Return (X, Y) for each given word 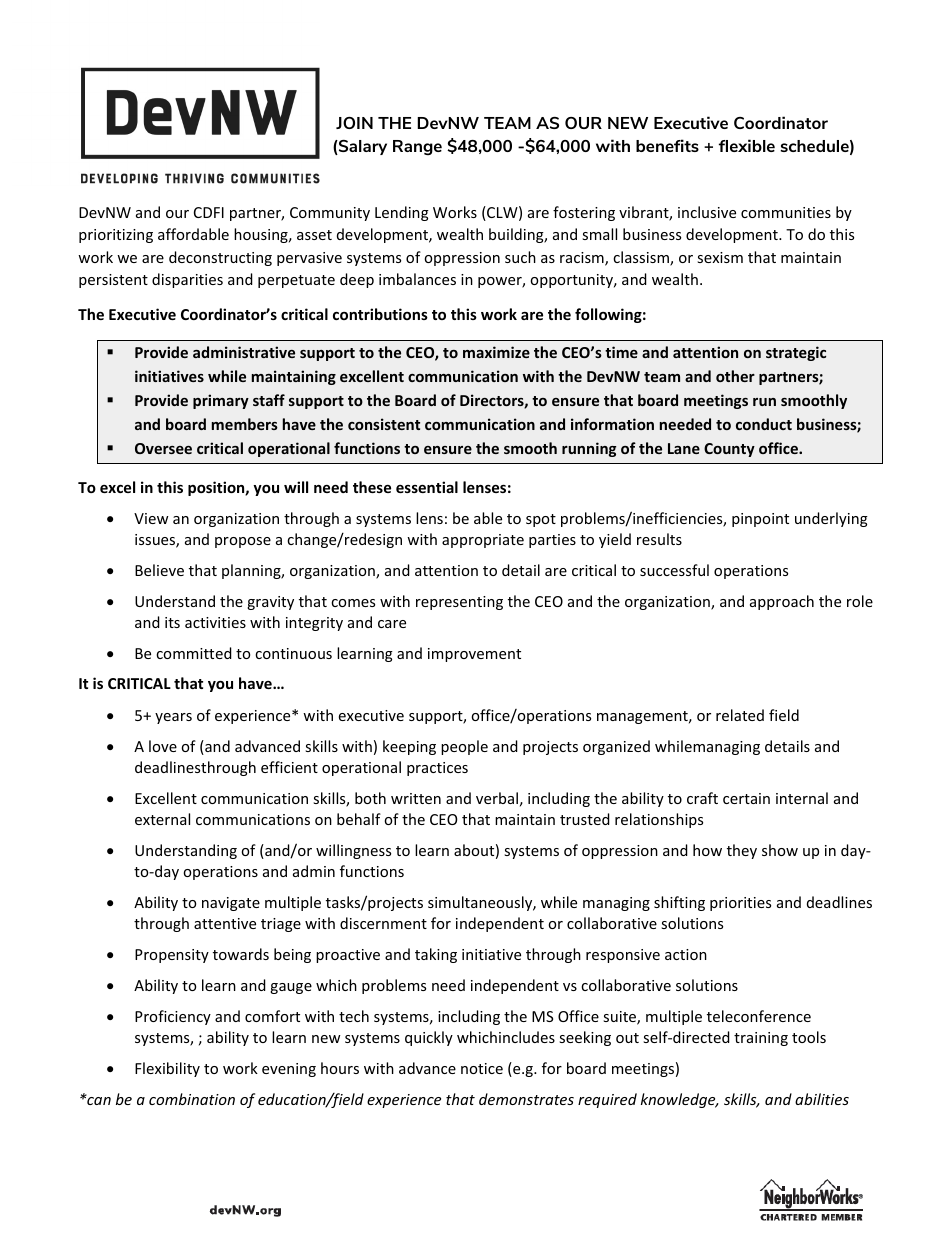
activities (215, 622)
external (162, 819)
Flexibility (167, 1069)
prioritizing (116, 236)
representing (459, 603)
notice (482, 1068)
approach (782, 602)
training (761, 1039)
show (780, 850)
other (735, 376)
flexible (747, 145)
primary (221, 401)
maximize (496, 352)
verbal (497, 798)
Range (417, 147)
